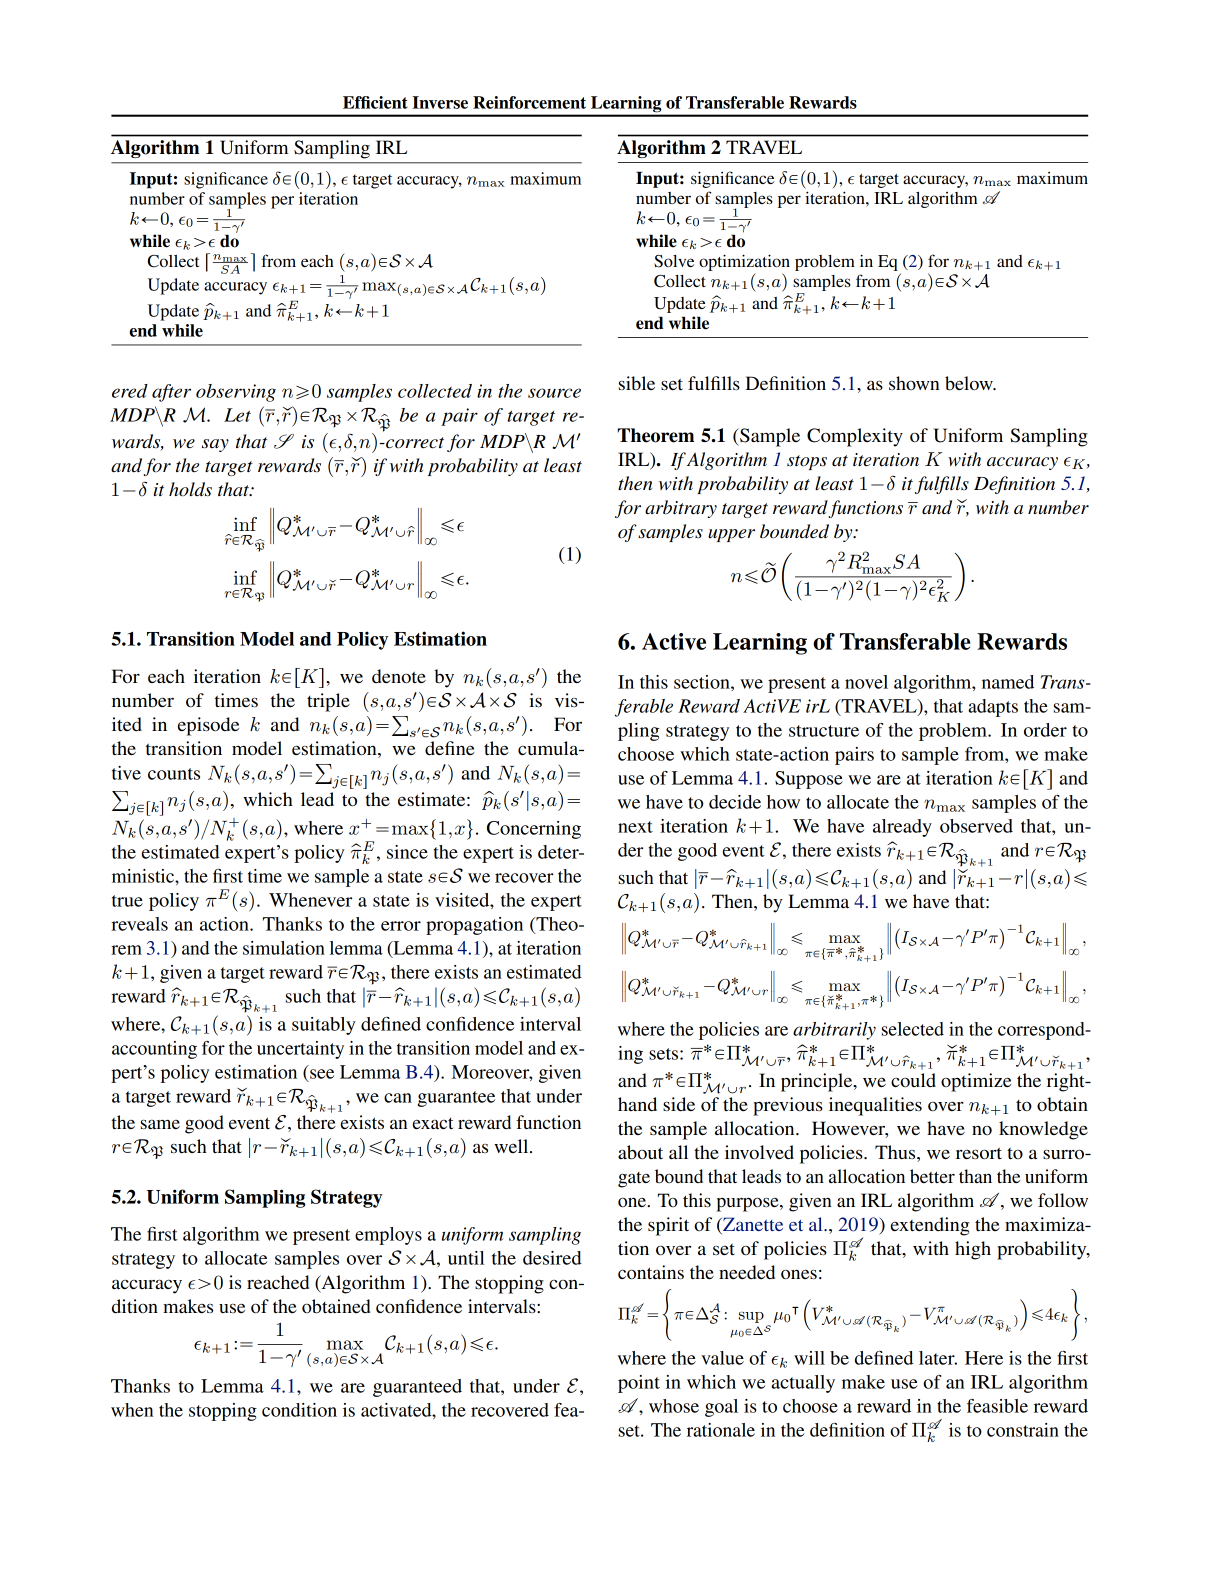  I want to click on Solve, so click(674, 261).
